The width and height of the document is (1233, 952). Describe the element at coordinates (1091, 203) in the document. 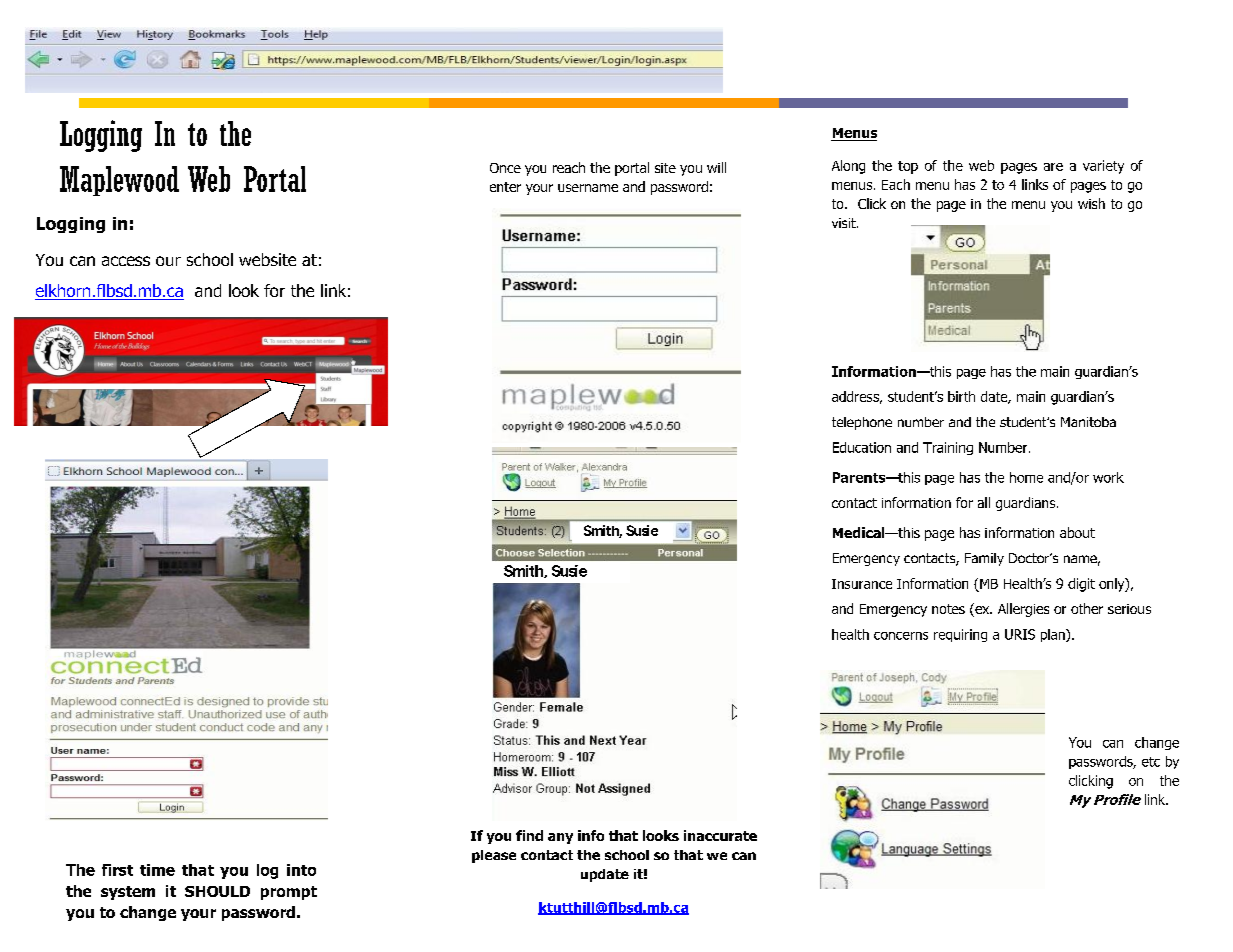

I see `wish` at that location.
